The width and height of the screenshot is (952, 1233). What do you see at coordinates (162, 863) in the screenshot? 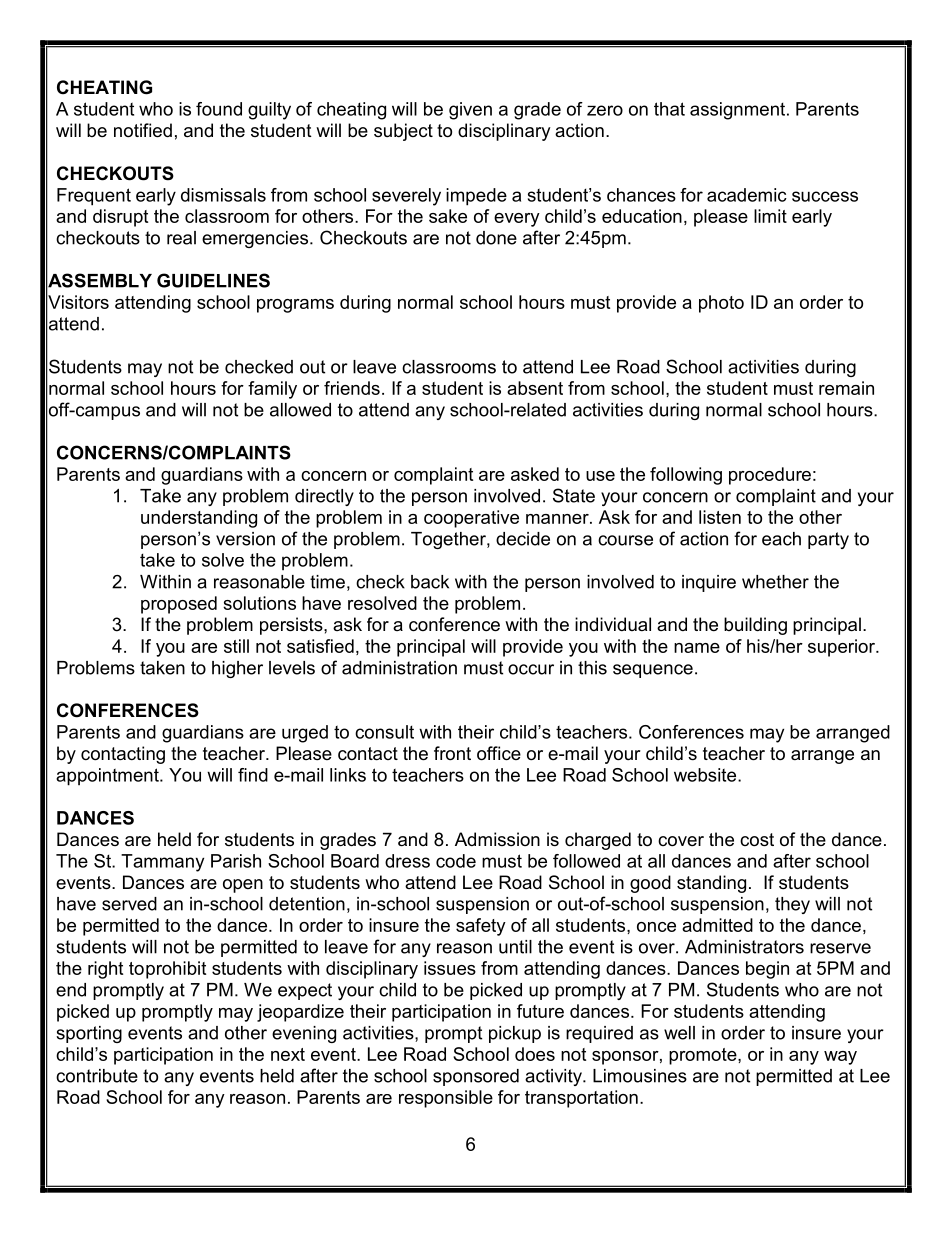
I see `Tammany` at bounding box center [162, 863].
